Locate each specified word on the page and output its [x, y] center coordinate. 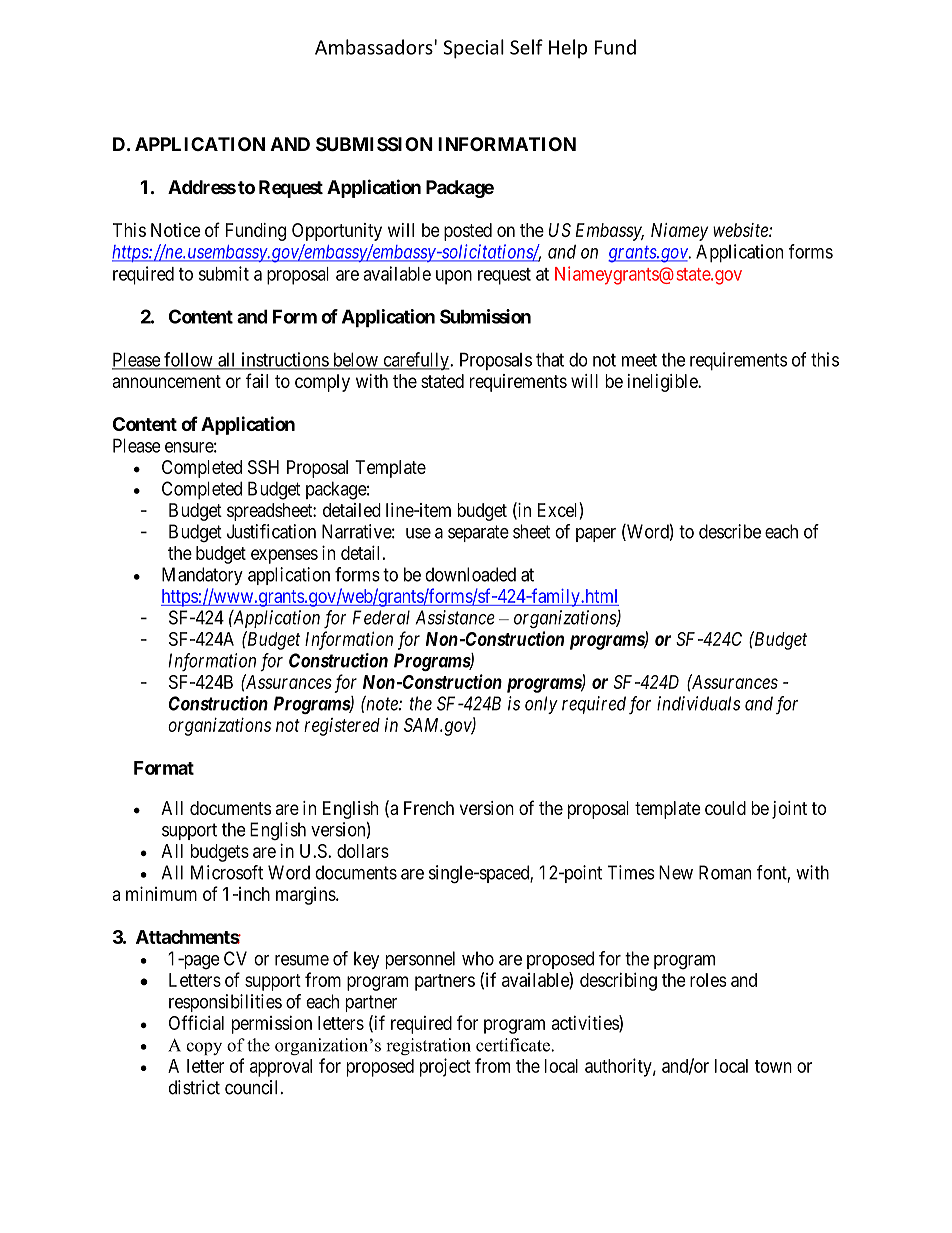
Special [473, 49]
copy [204, 1048]
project [445, 1067]
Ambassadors [375, 47]
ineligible [663, 383]
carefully [416, 361]
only [541, 705]
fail [256, 380]
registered [342, 727]
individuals [698, 703]
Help [568, 49]
